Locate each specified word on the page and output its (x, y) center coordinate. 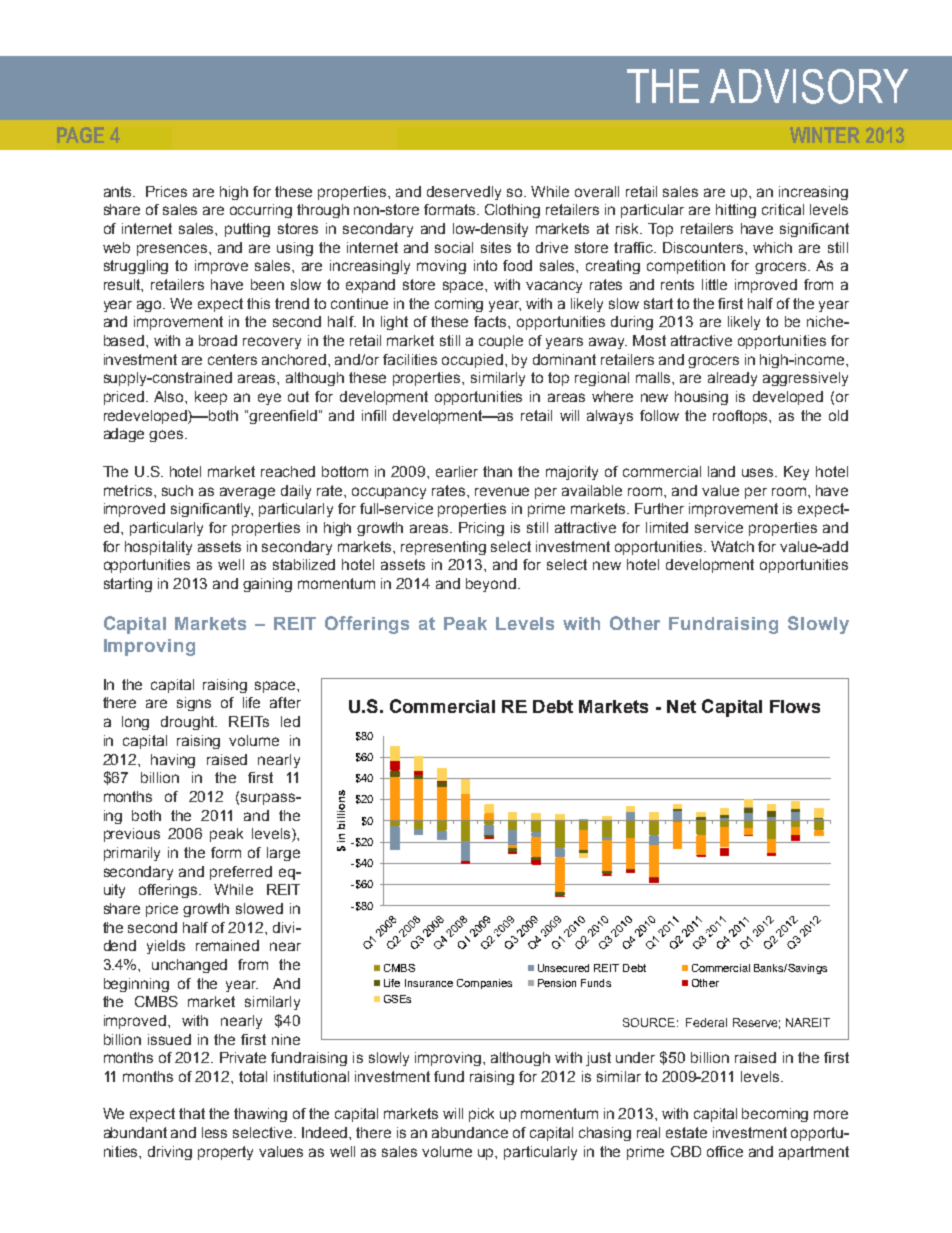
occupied (474, 361)
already (732, 379)
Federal (706, 1022)
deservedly (464, 193)
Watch (732, 546)
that (192, 1113)
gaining (267, 585)
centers (232, 359)
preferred (241, 873)
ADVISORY (809, 86)
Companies (484, 984)
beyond (491, 585)
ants (119, 191)
